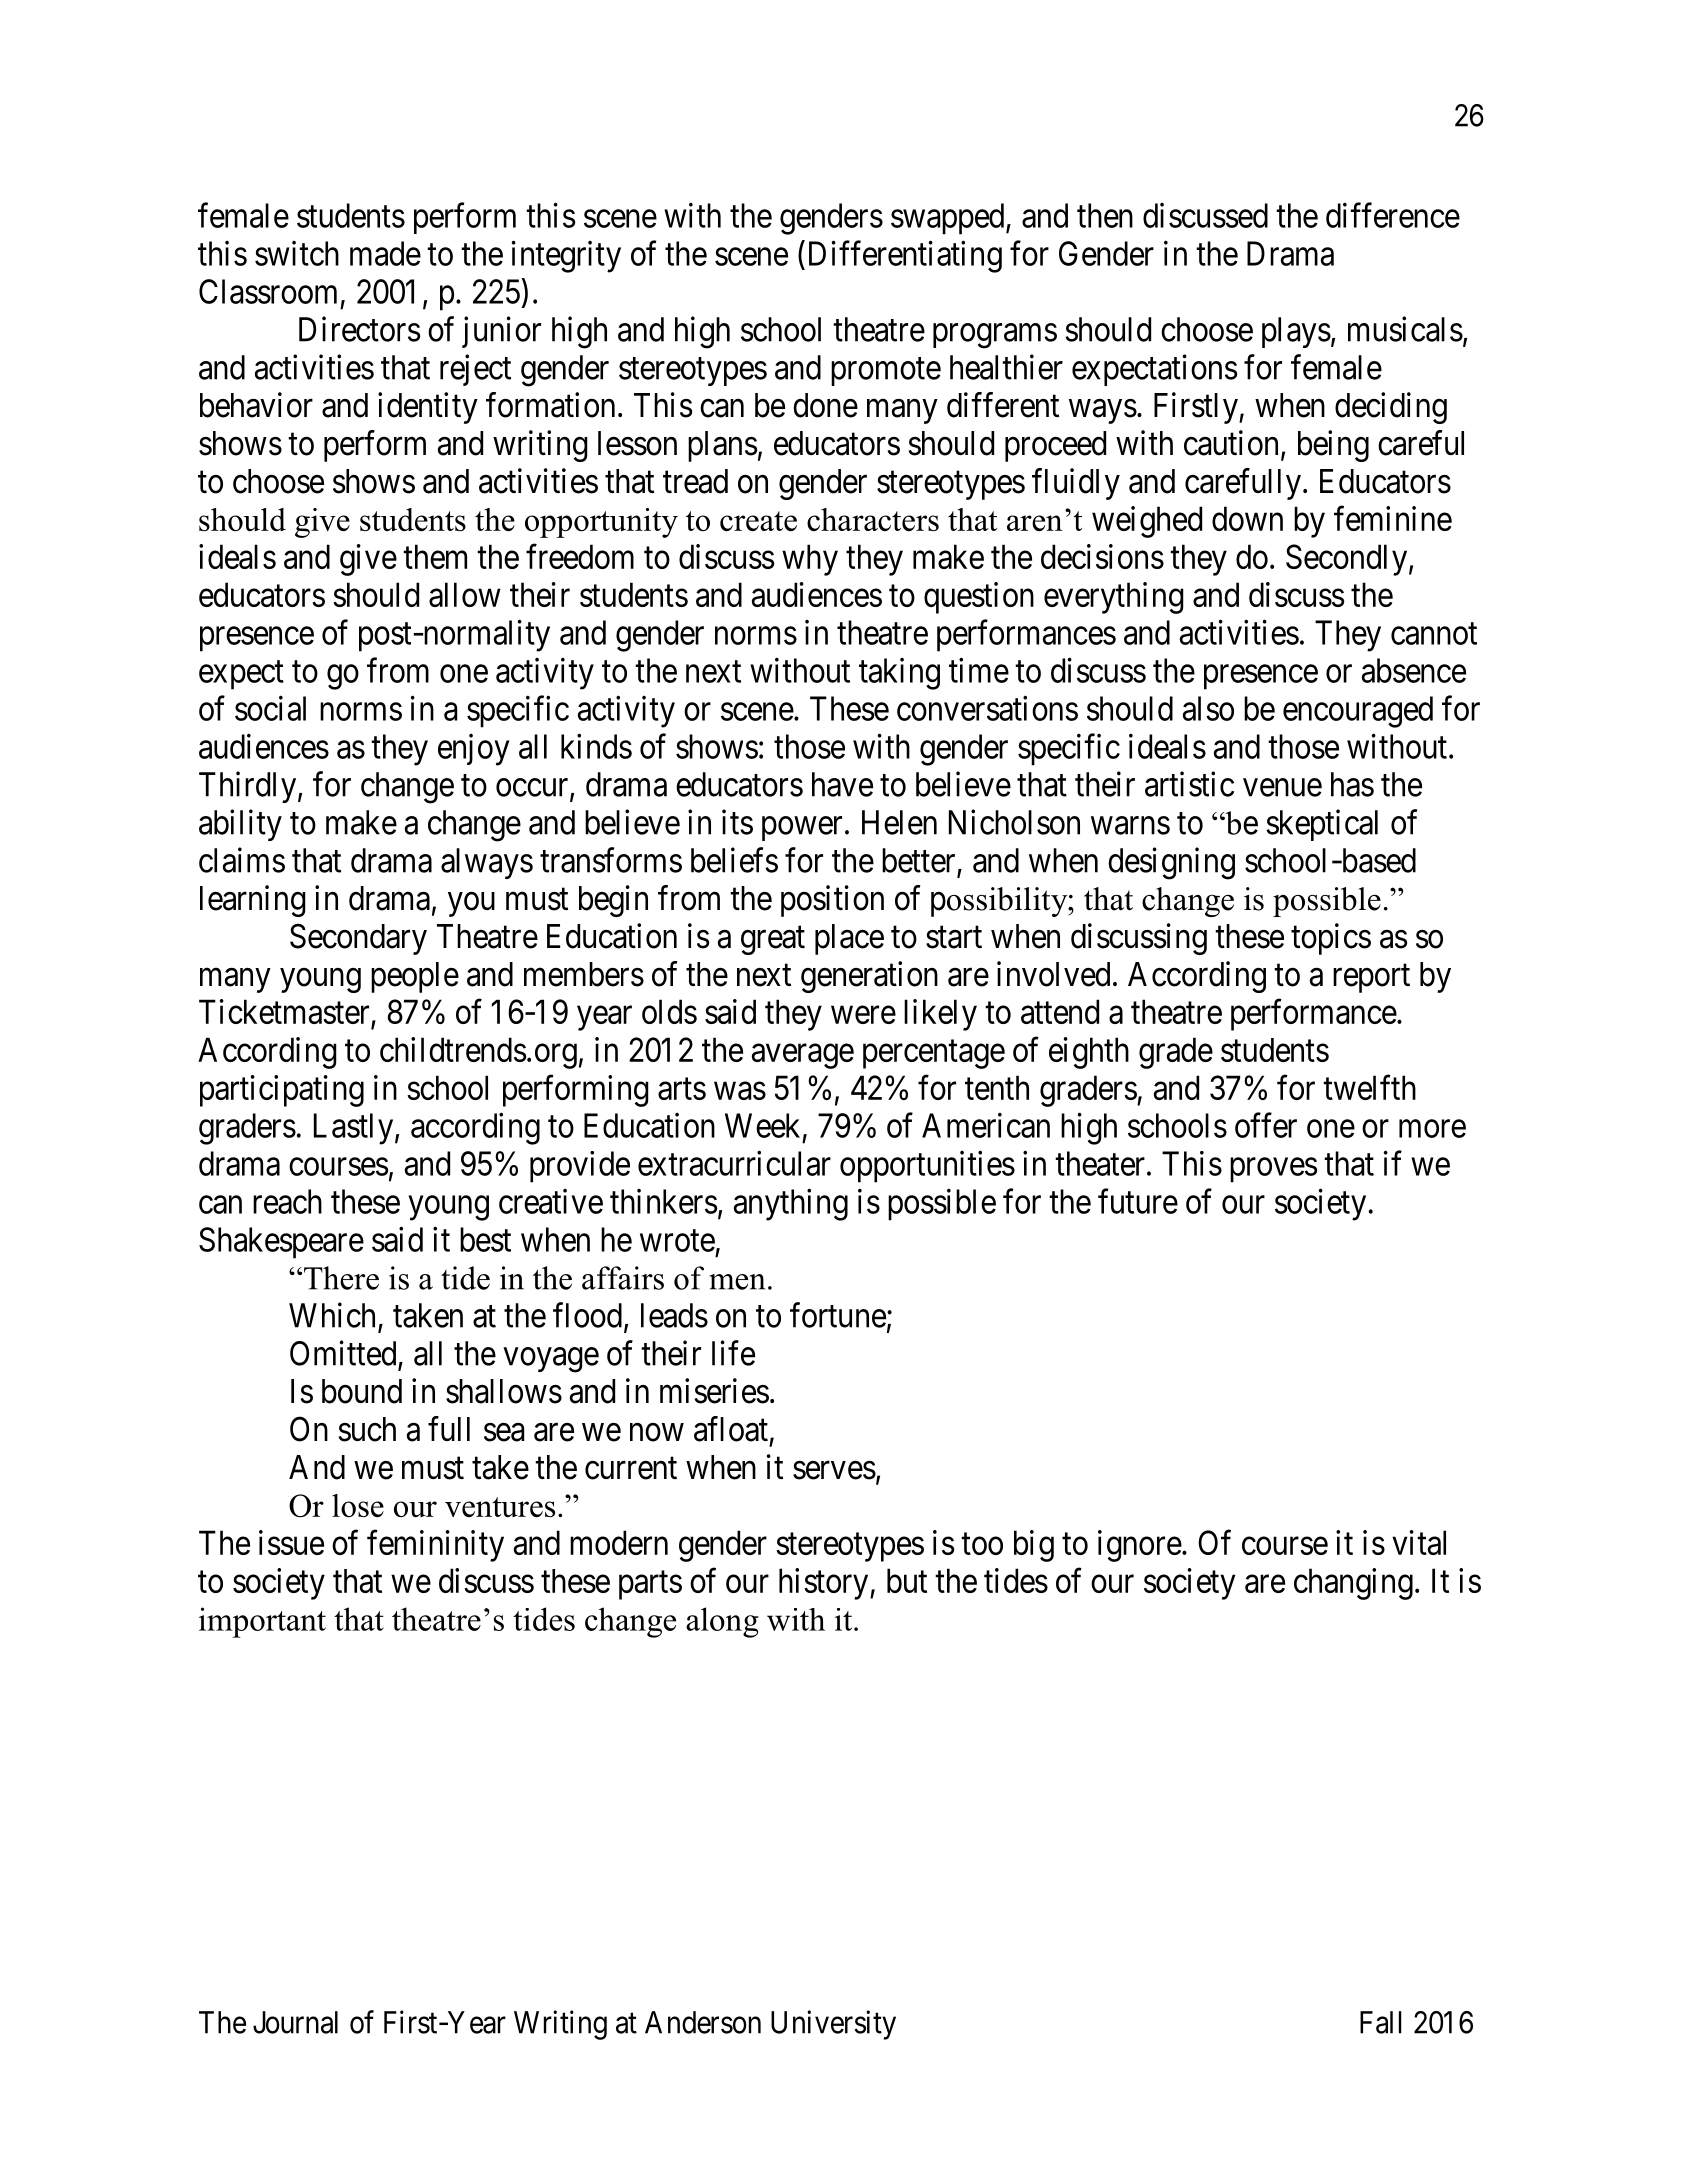 The width and height of the screenshot is (1681, 2176). I want to click on taking, so click(899, 674).
